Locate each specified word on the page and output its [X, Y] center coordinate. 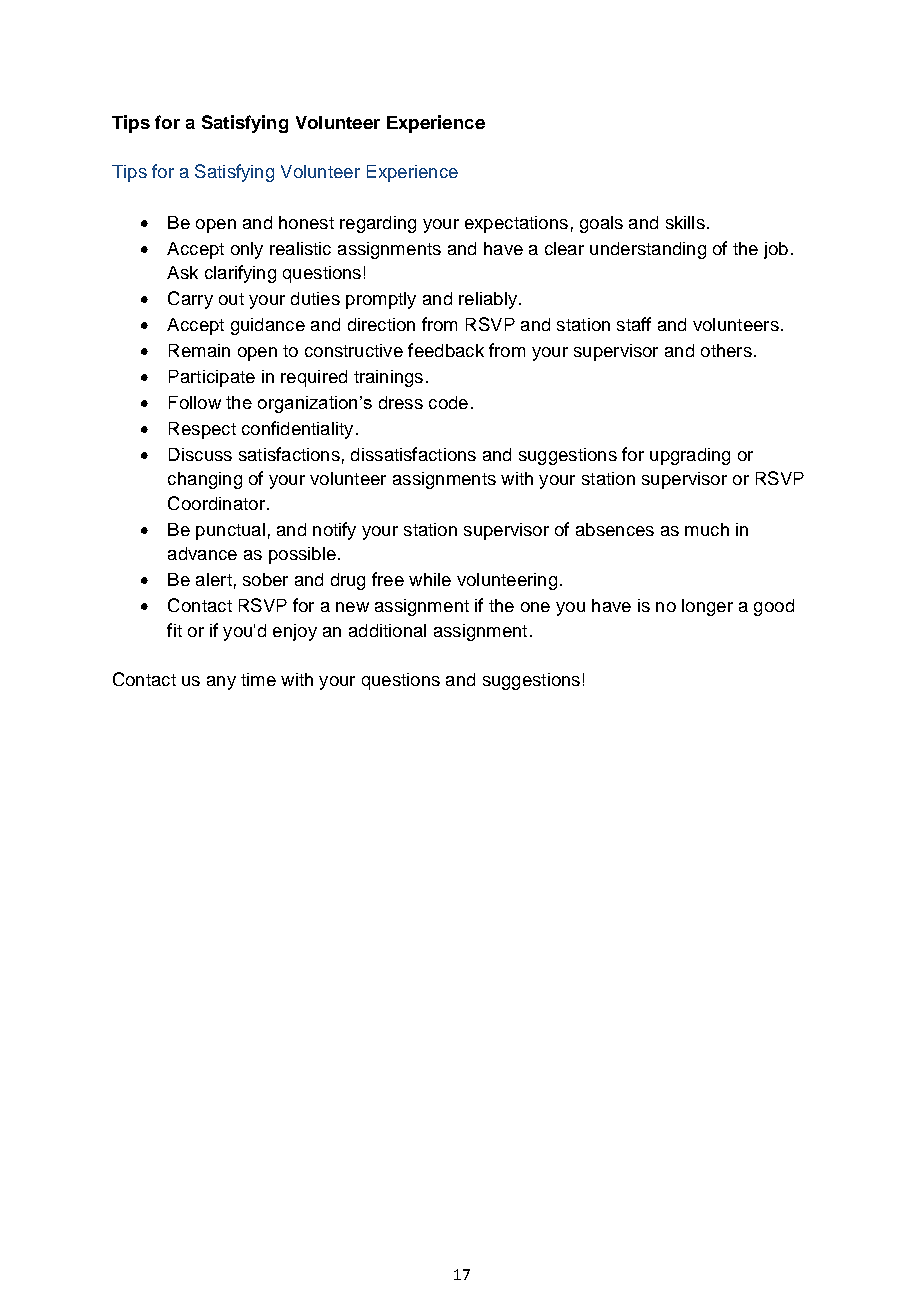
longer [707, 607]
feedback [446, 350]
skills [685, 222]
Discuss [200, 454]
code [448, 402]
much [707, 529]
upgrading [690, 456]
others [726, 350]
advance [202, 553]
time [258, 679]
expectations [516, 224]
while [430, 579]
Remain [199, 350]
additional [387, 630]
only [247, 250]
